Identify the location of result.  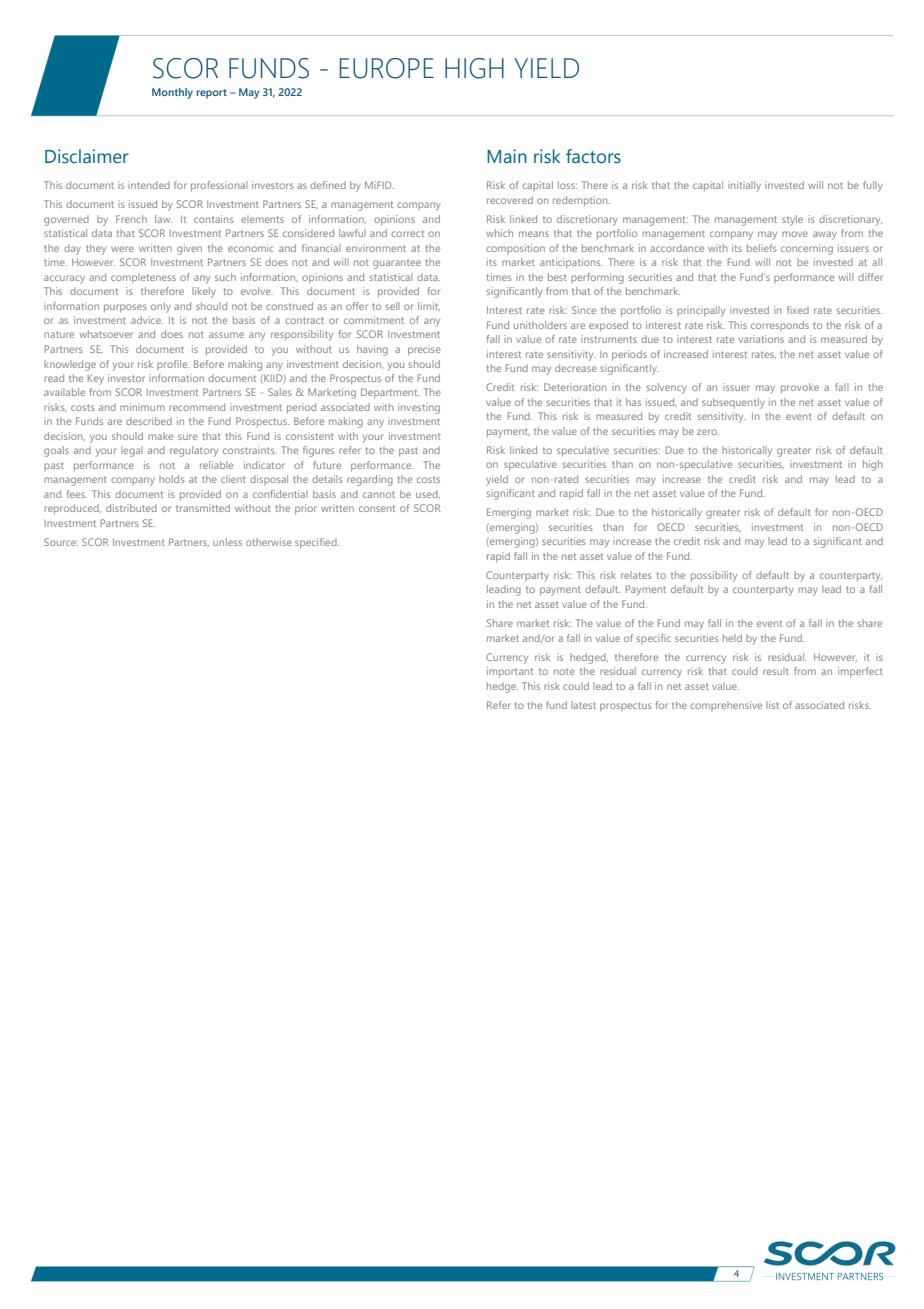
(776, 671).
